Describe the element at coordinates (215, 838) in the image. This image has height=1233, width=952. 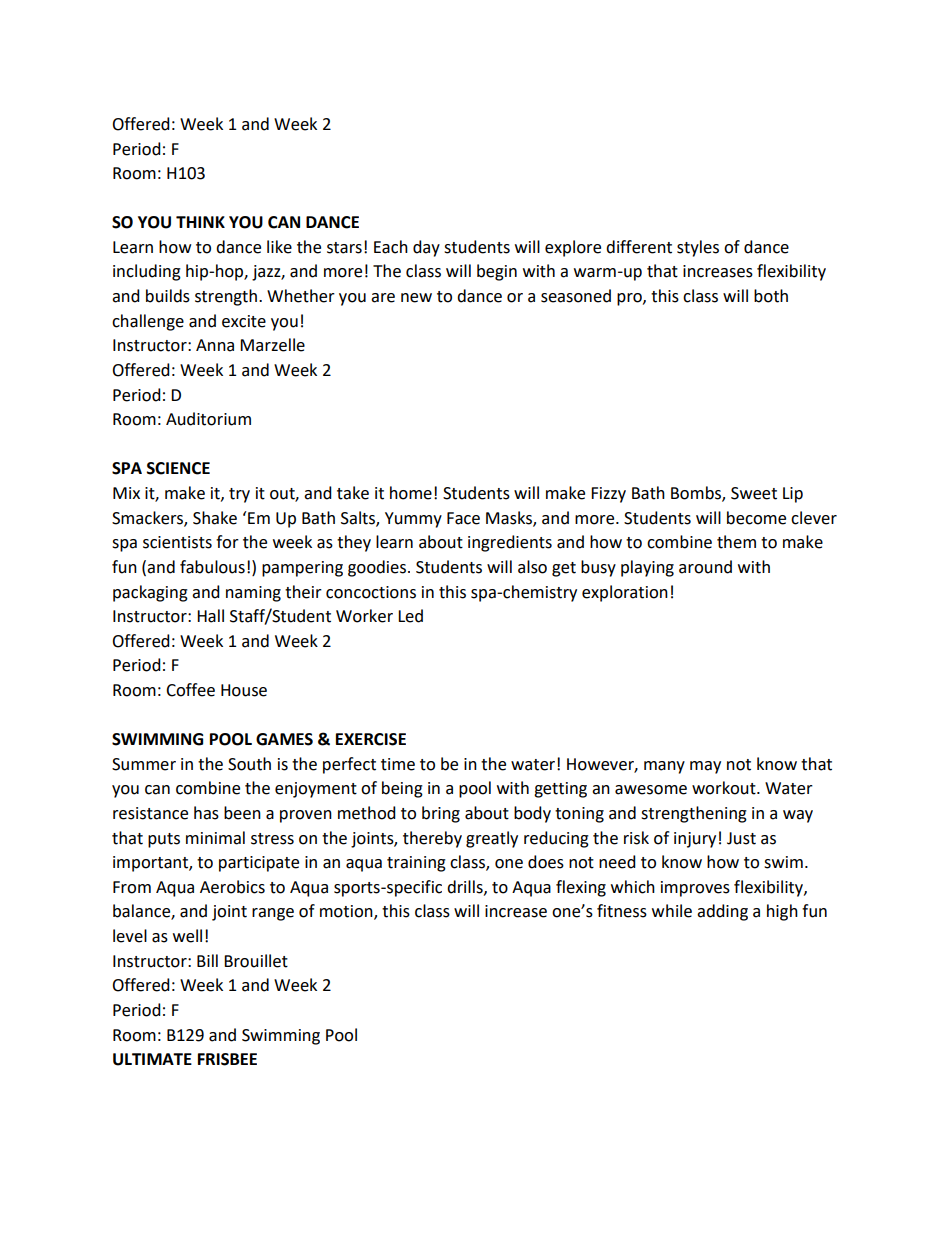
I see `minimal` at that location.
